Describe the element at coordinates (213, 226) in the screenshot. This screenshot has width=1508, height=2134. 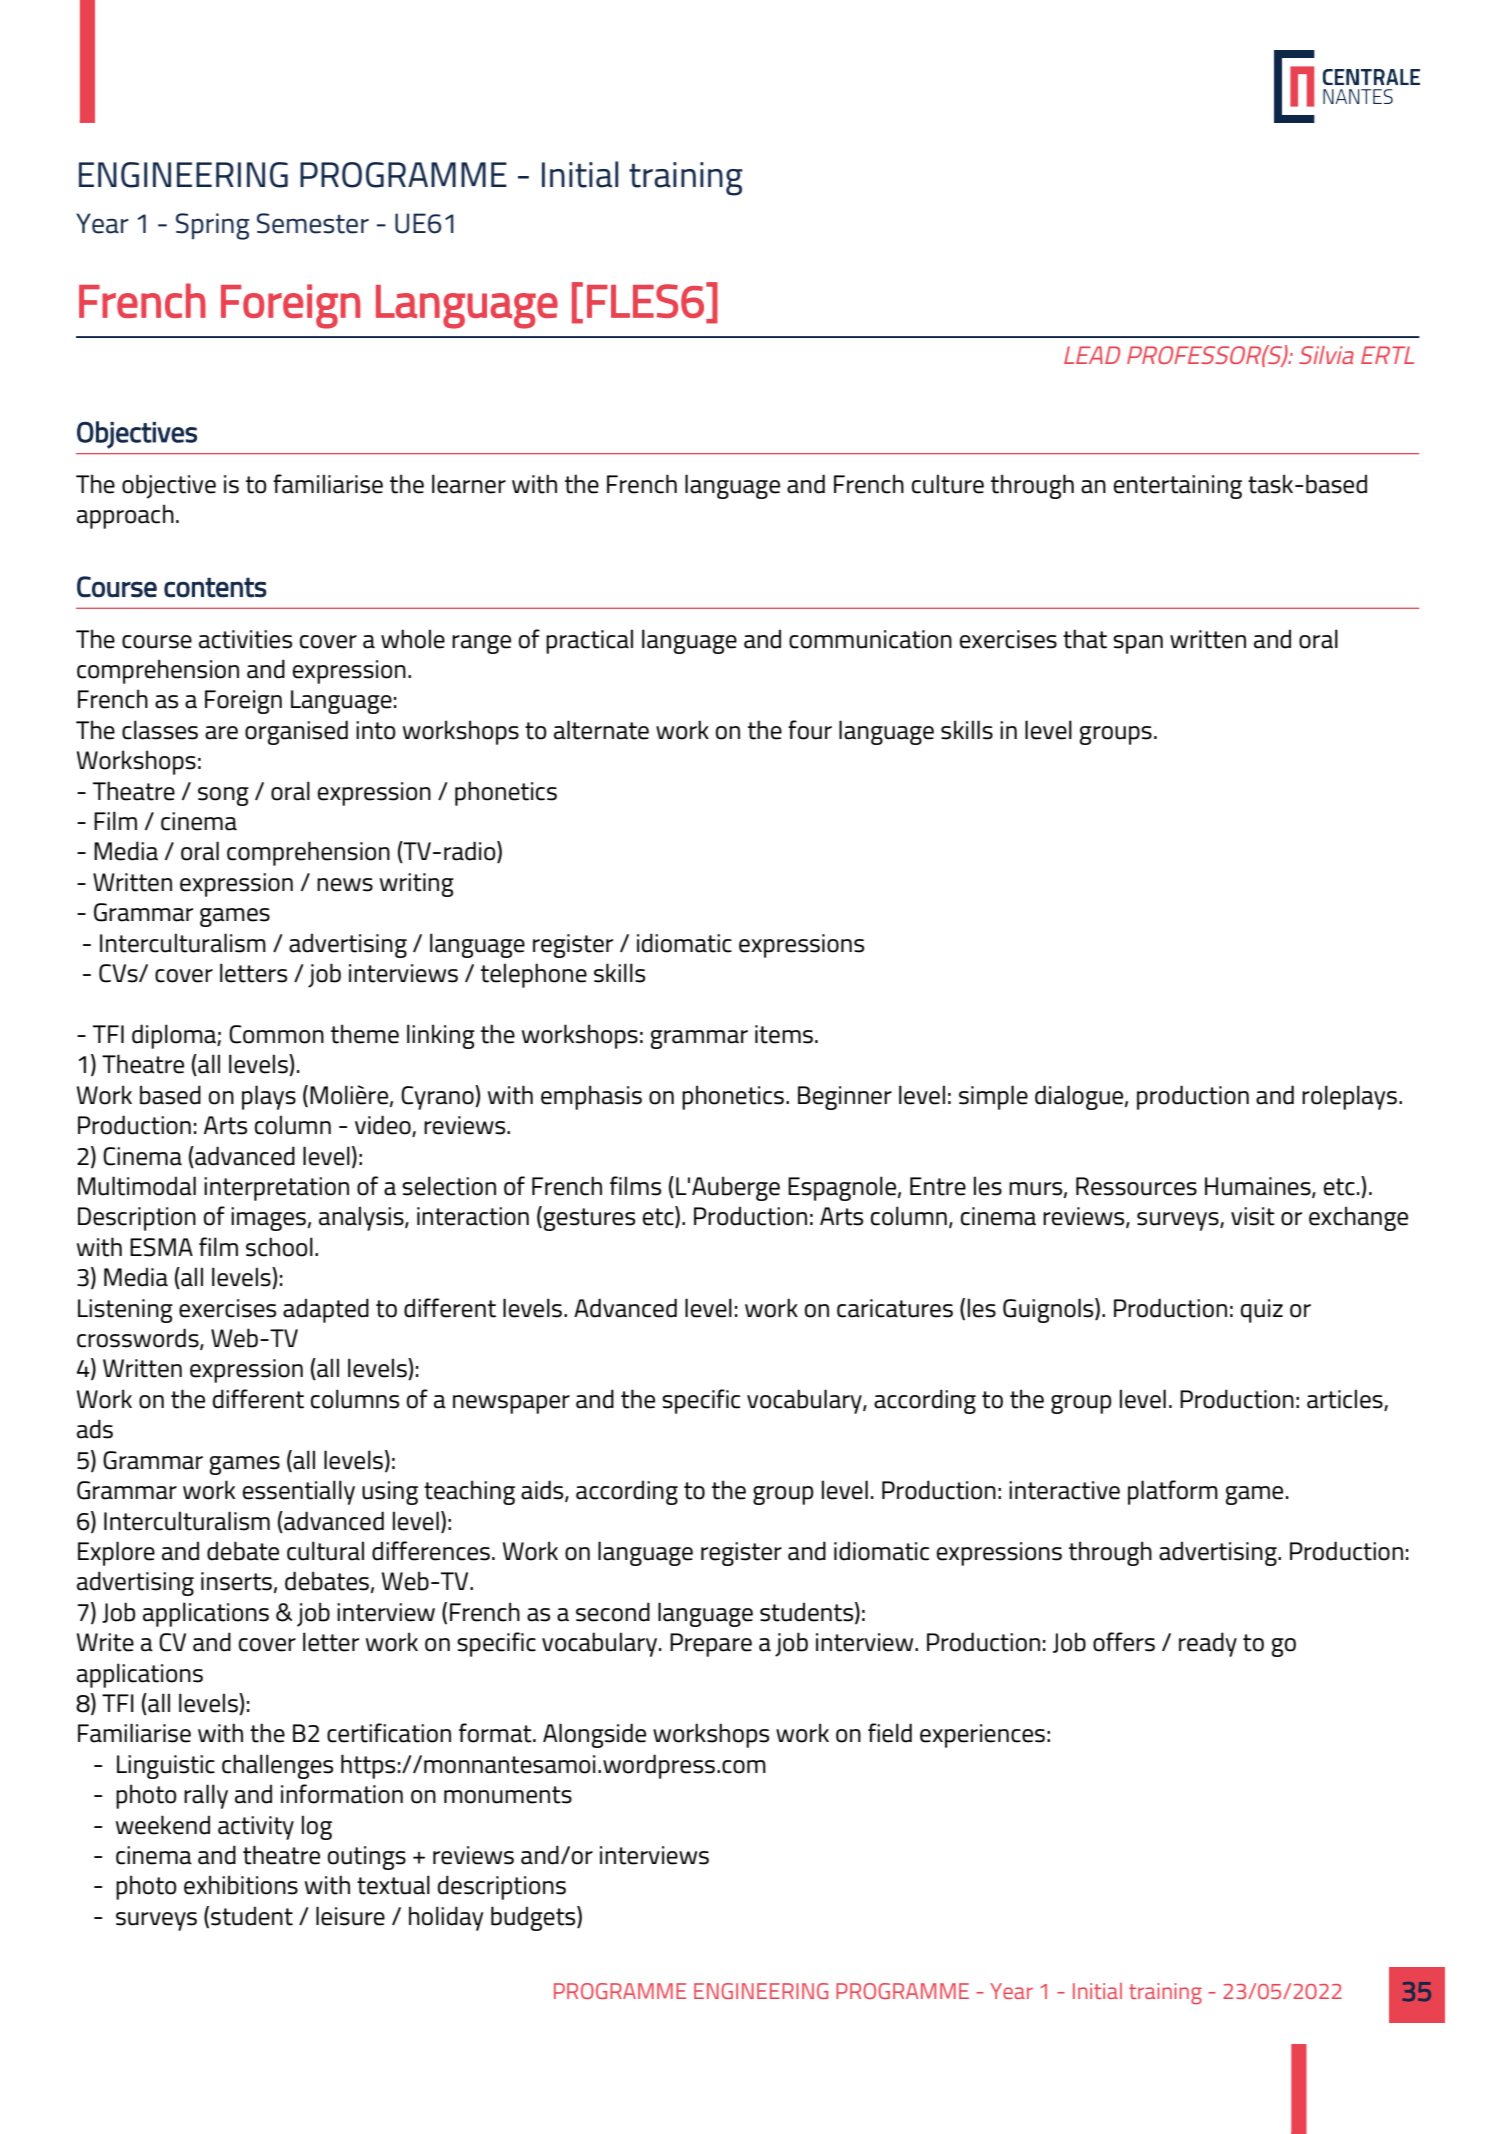
I see `Spring` at that location.
